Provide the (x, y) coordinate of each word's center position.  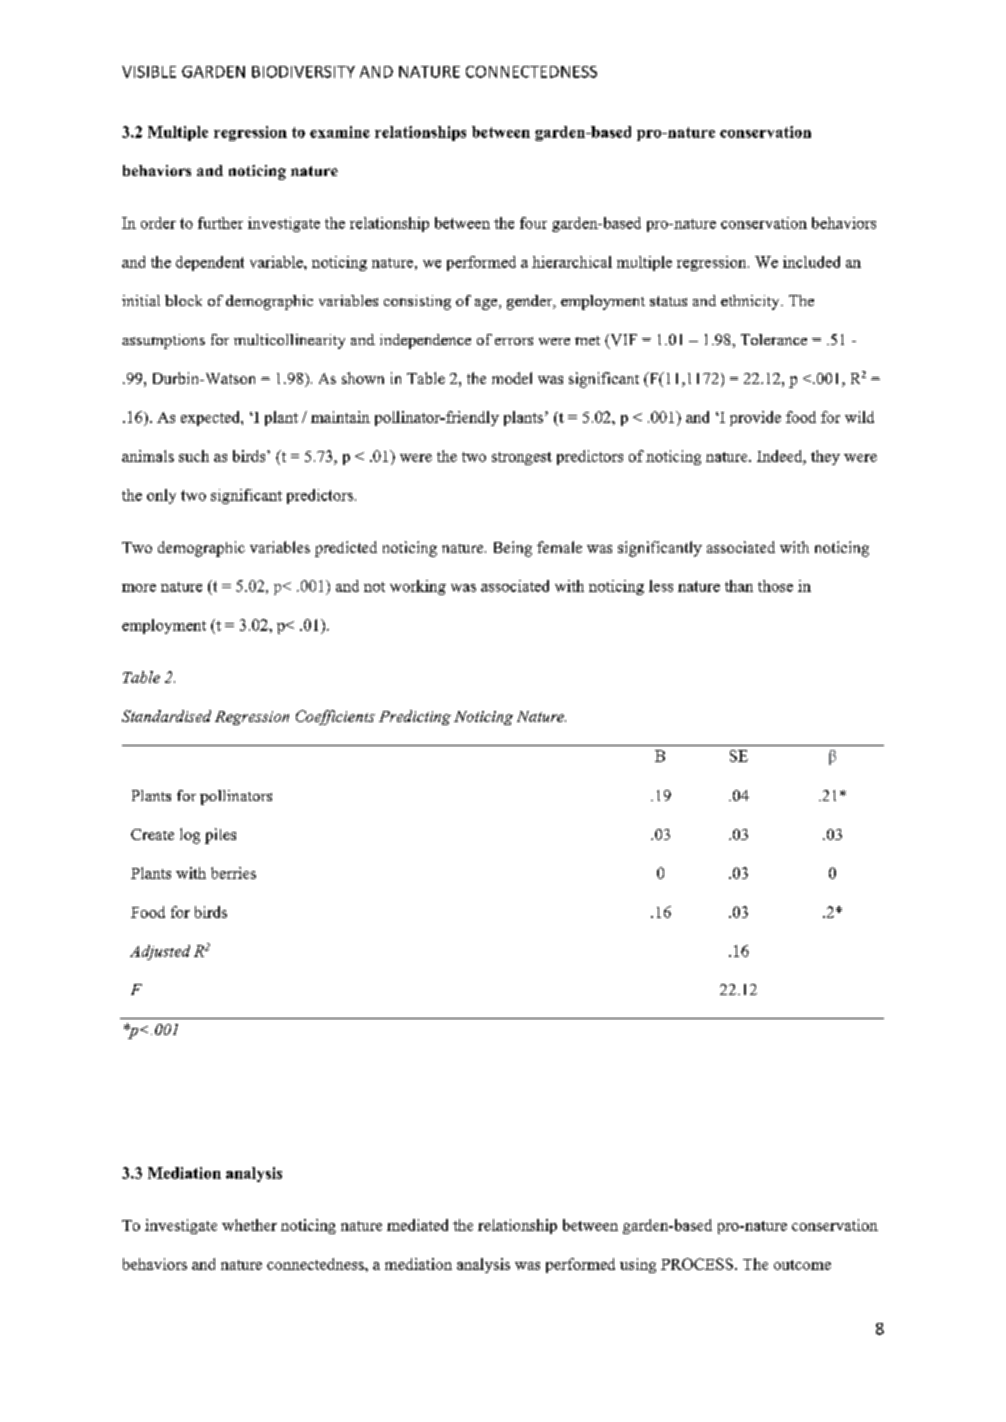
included (811, 262)
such (194, 456)
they (825, 457)
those (775, 586)
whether (249, 1225)
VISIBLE (149, 72)
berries (233, 873)
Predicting (415, 717)
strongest (522, 458)
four (533, 223)
